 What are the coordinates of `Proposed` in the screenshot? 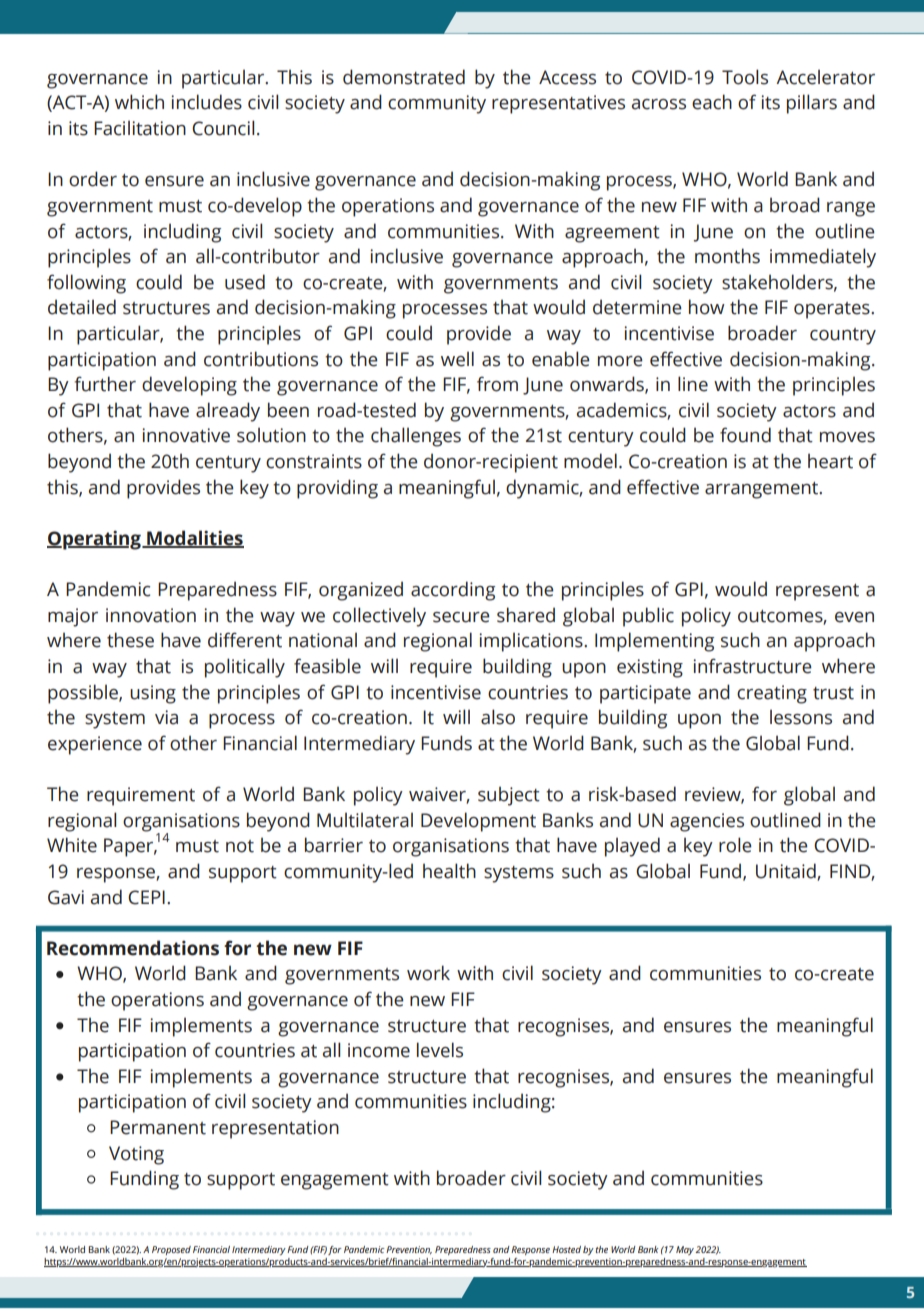 It's located at (171, 1250).
